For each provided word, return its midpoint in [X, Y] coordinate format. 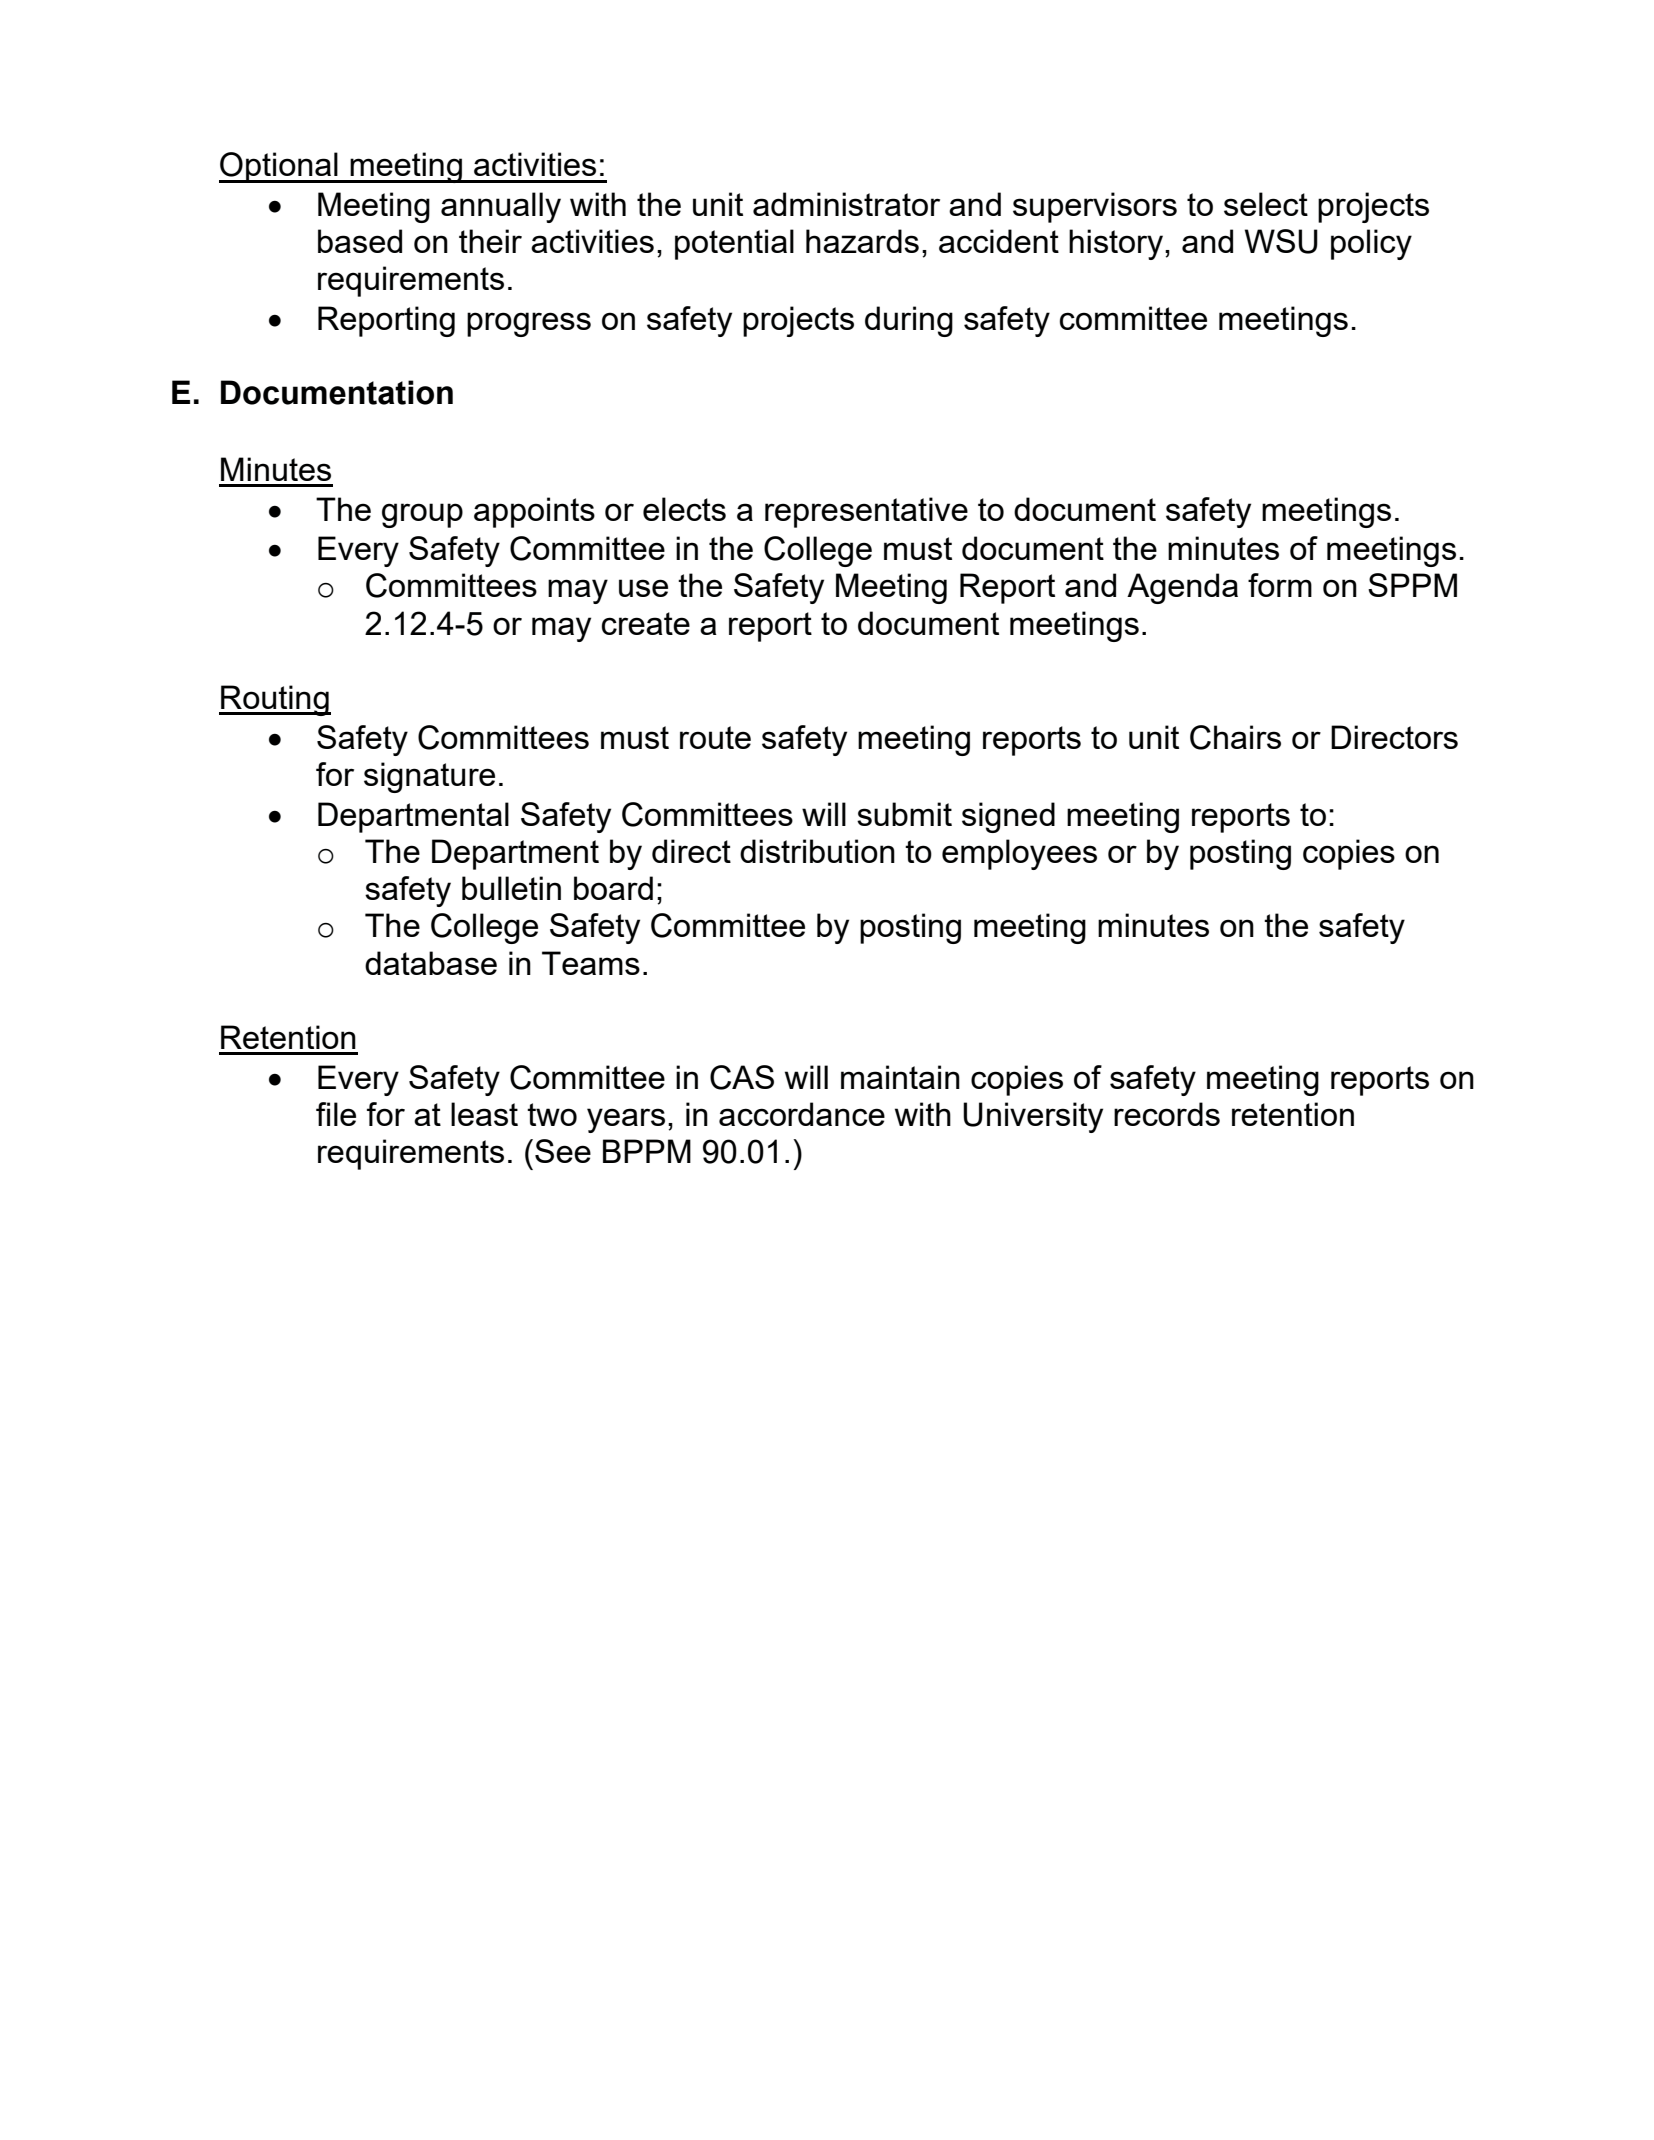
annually [501, 207]
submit [904, 814]
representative [866, 512]
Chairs [1235, 737]
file [336, 1114]
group [422, 515]
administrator [846, 204]
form [1280, 585]
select [1266, 204]
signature [429, 777]
